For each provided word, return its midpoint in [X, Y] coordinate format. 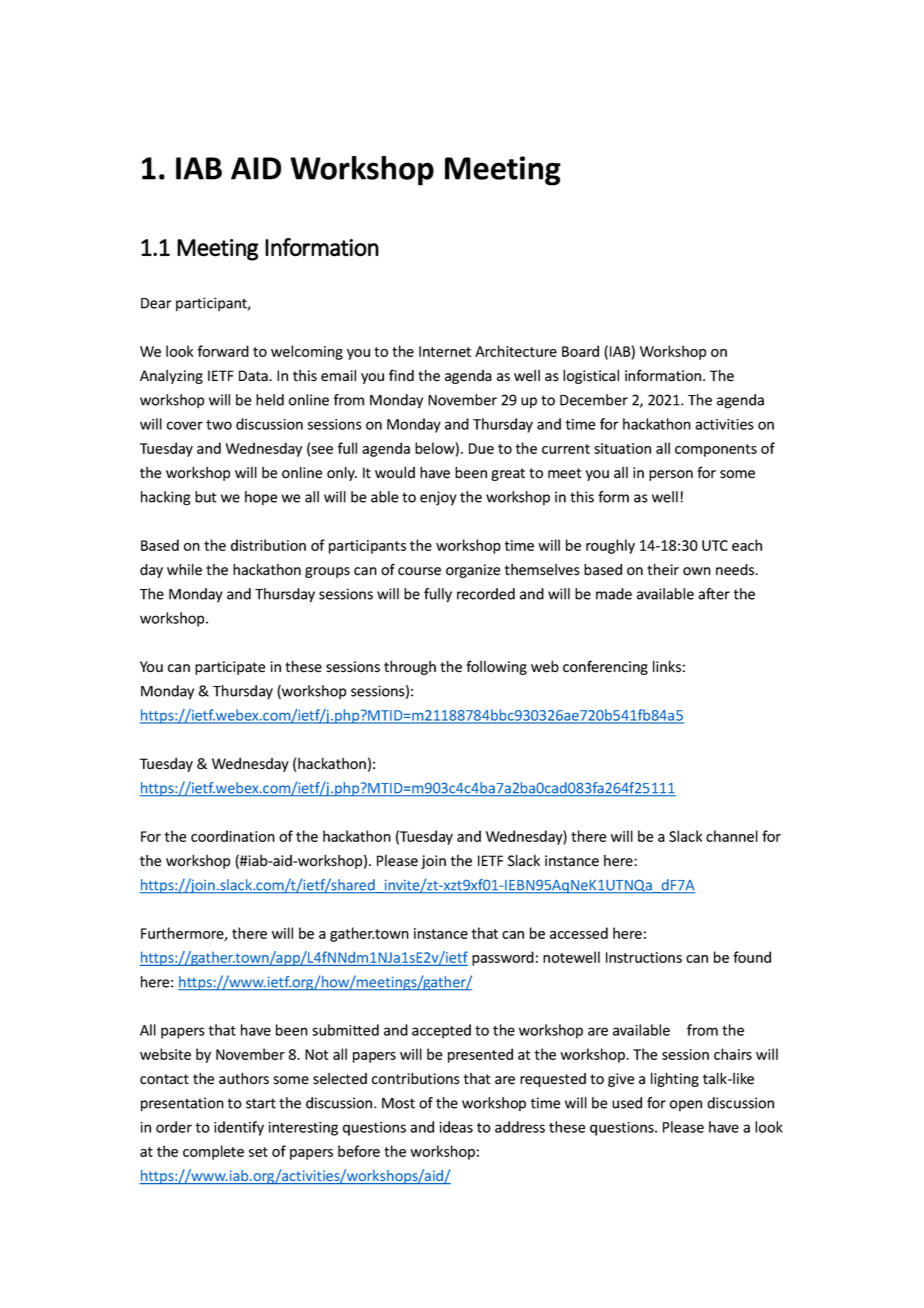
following [496, 667]
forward [223, 351]
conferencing [605, 667]
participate [230, 668]
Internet [445, 351]
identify [239, 1128]
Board [580, 351]
